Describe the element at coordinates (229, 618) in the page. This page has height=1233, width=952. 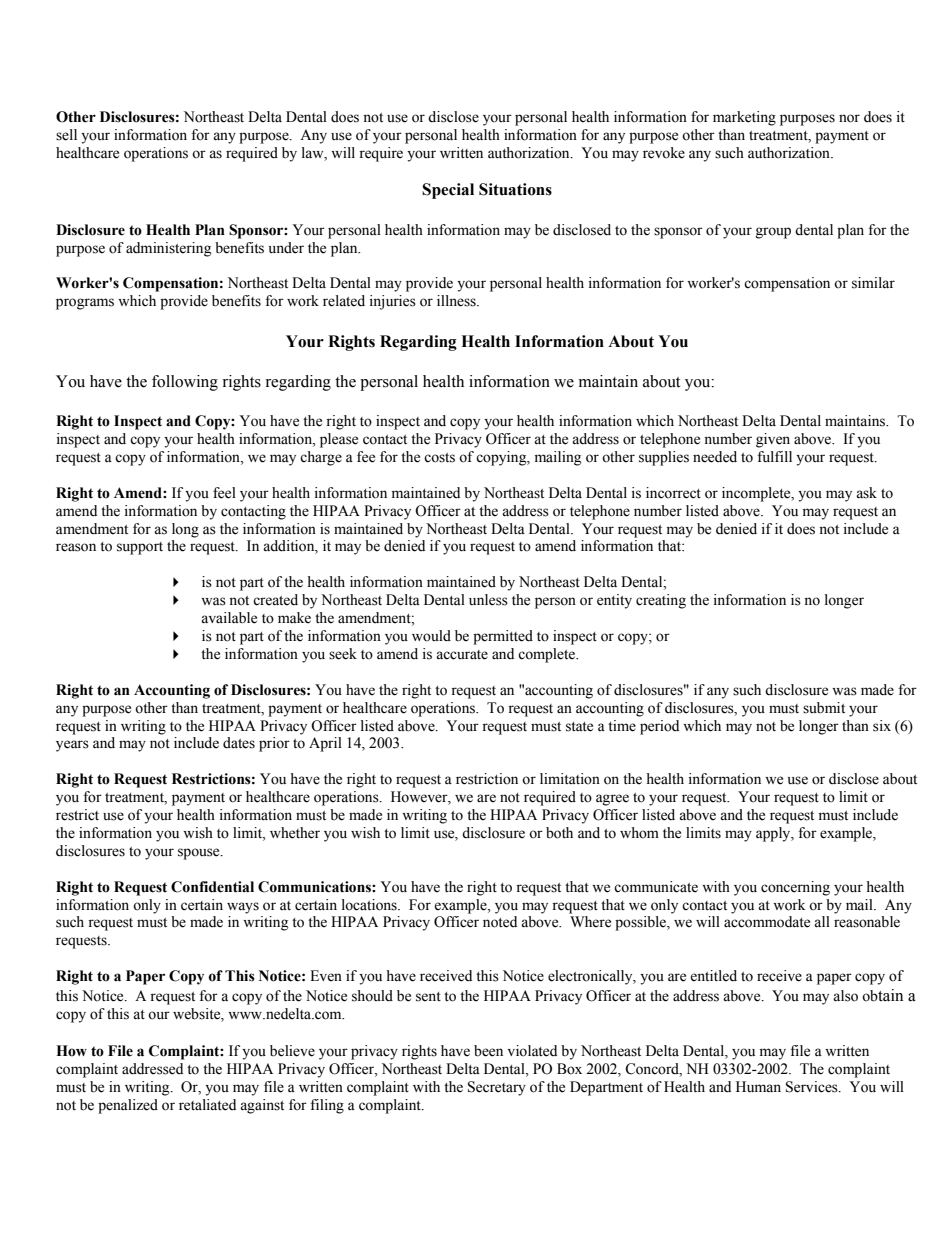
I see `available` at that location.
